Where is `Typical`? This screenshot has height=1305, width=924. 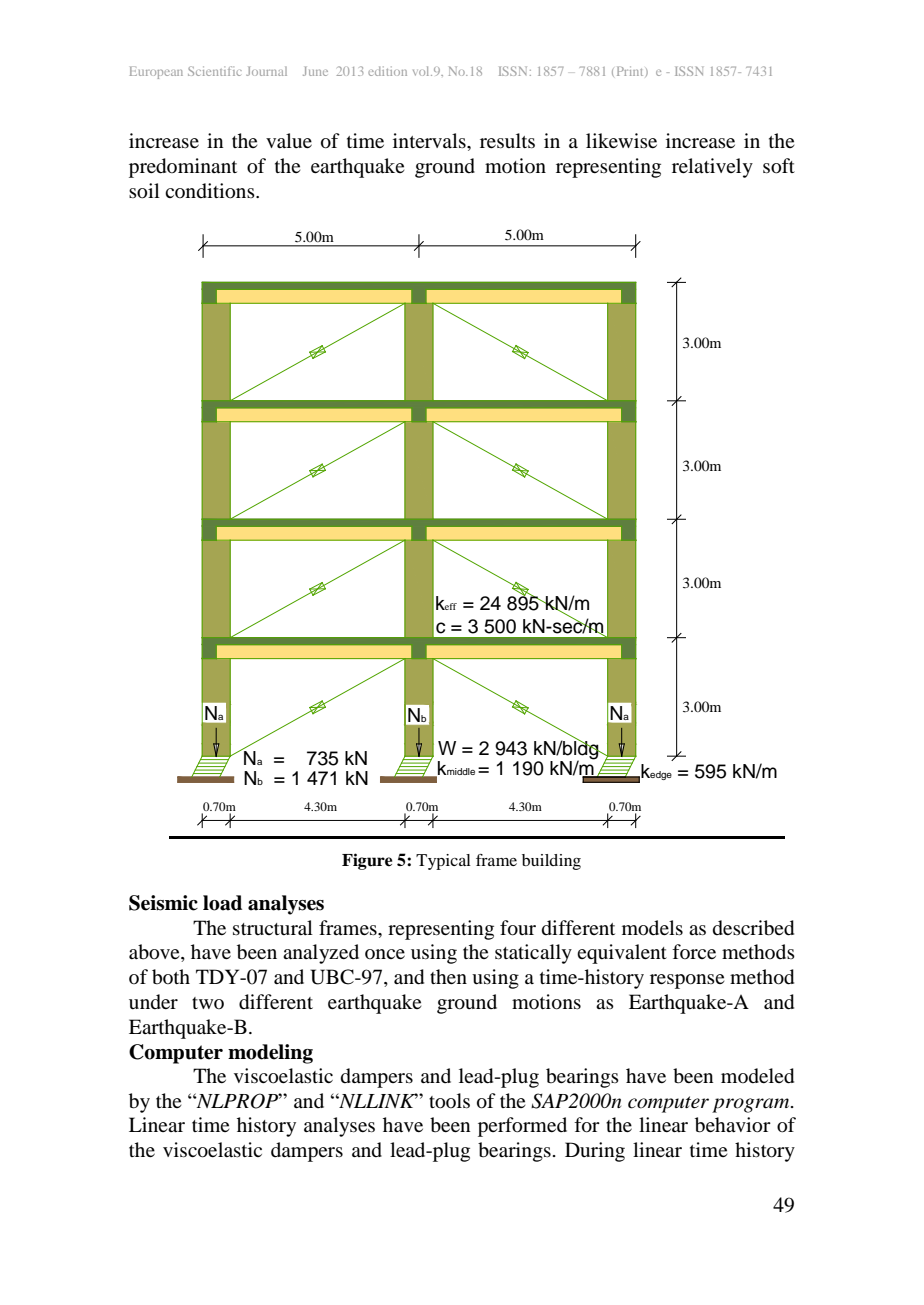
Typical is located at coordinates (443, 862).
